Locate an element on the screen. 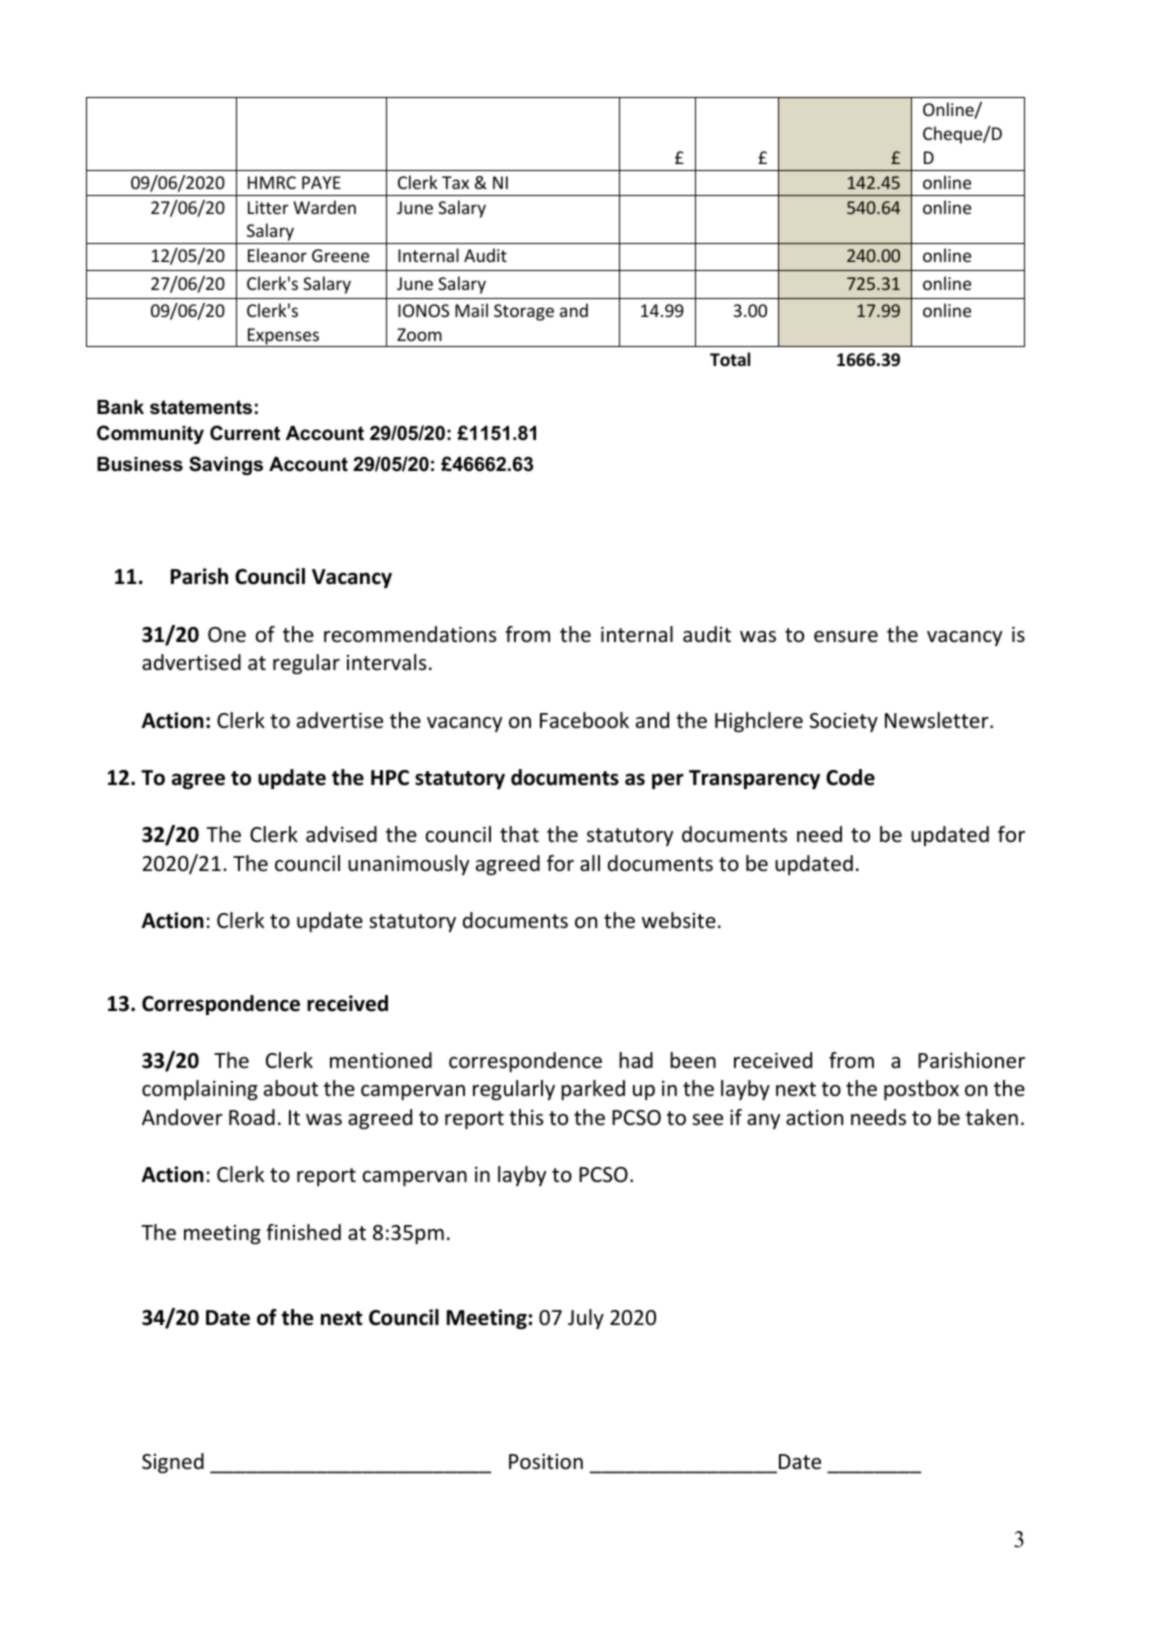  Facebook is located at coordinates (584, 720).
